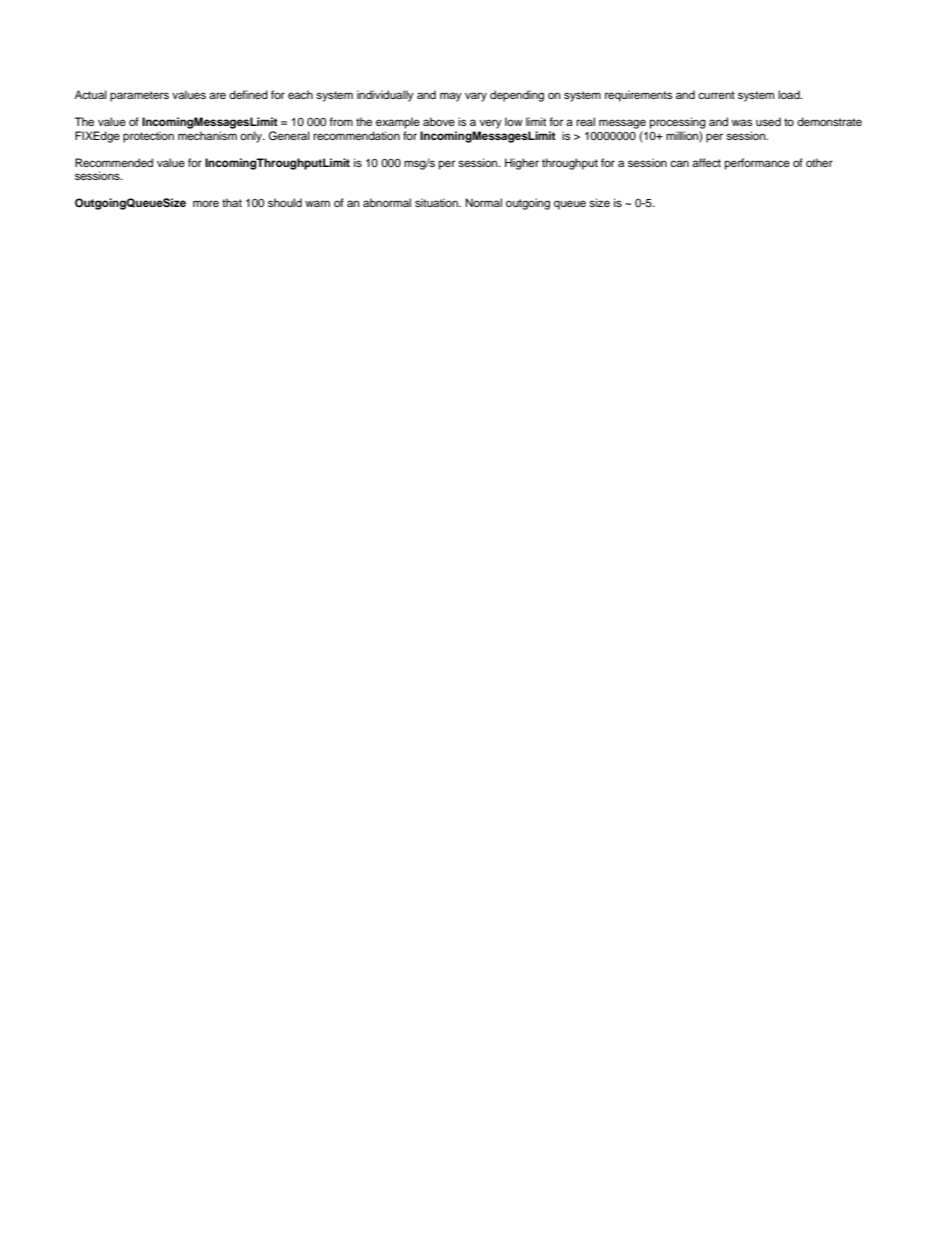 The height and width of the document is (1233, 952). What do you see at coordinates (317, 203) in the document?
I see `warn` at bounding box center [317, 203].
